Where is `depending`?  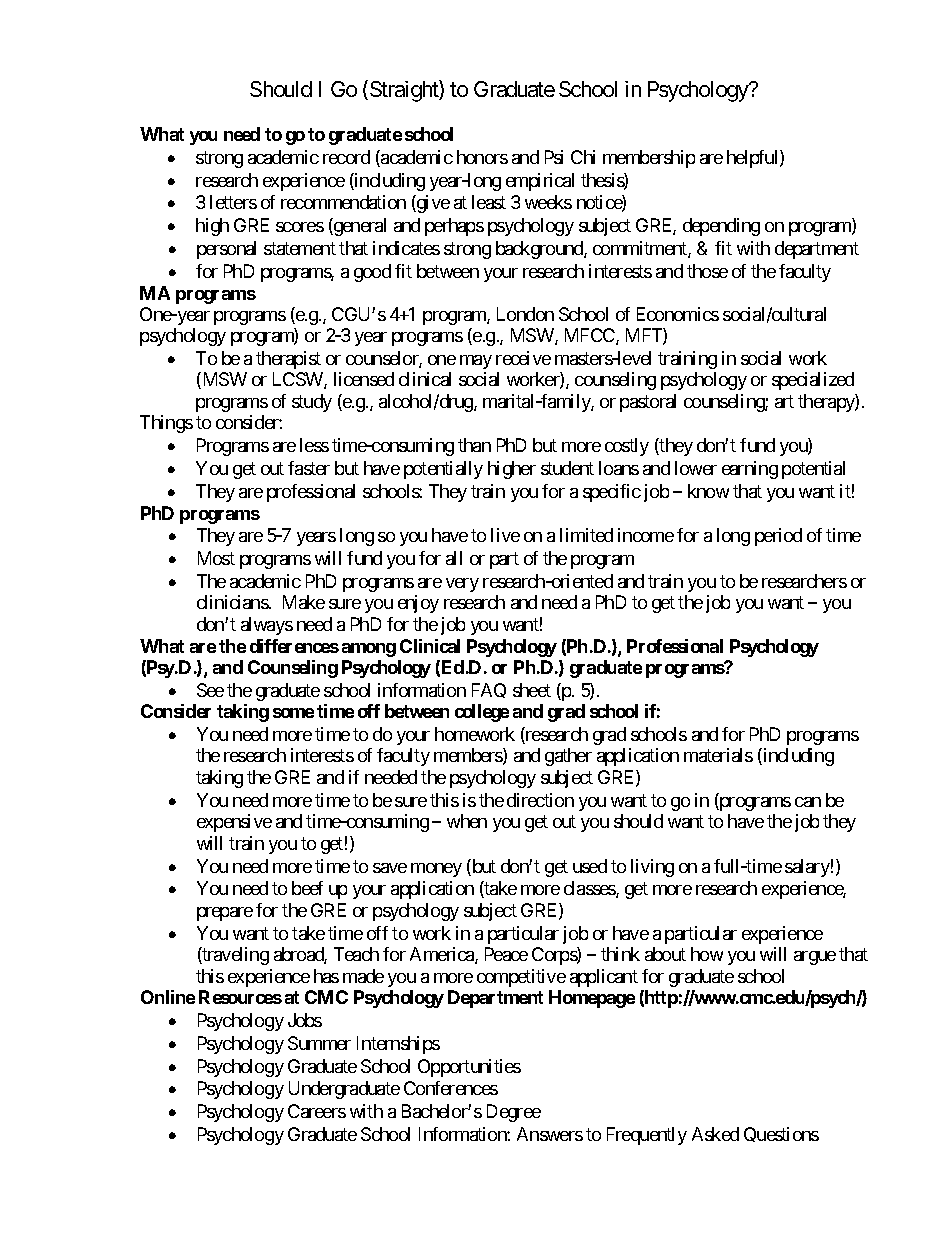 depending is located at coordinates (721, 227).
